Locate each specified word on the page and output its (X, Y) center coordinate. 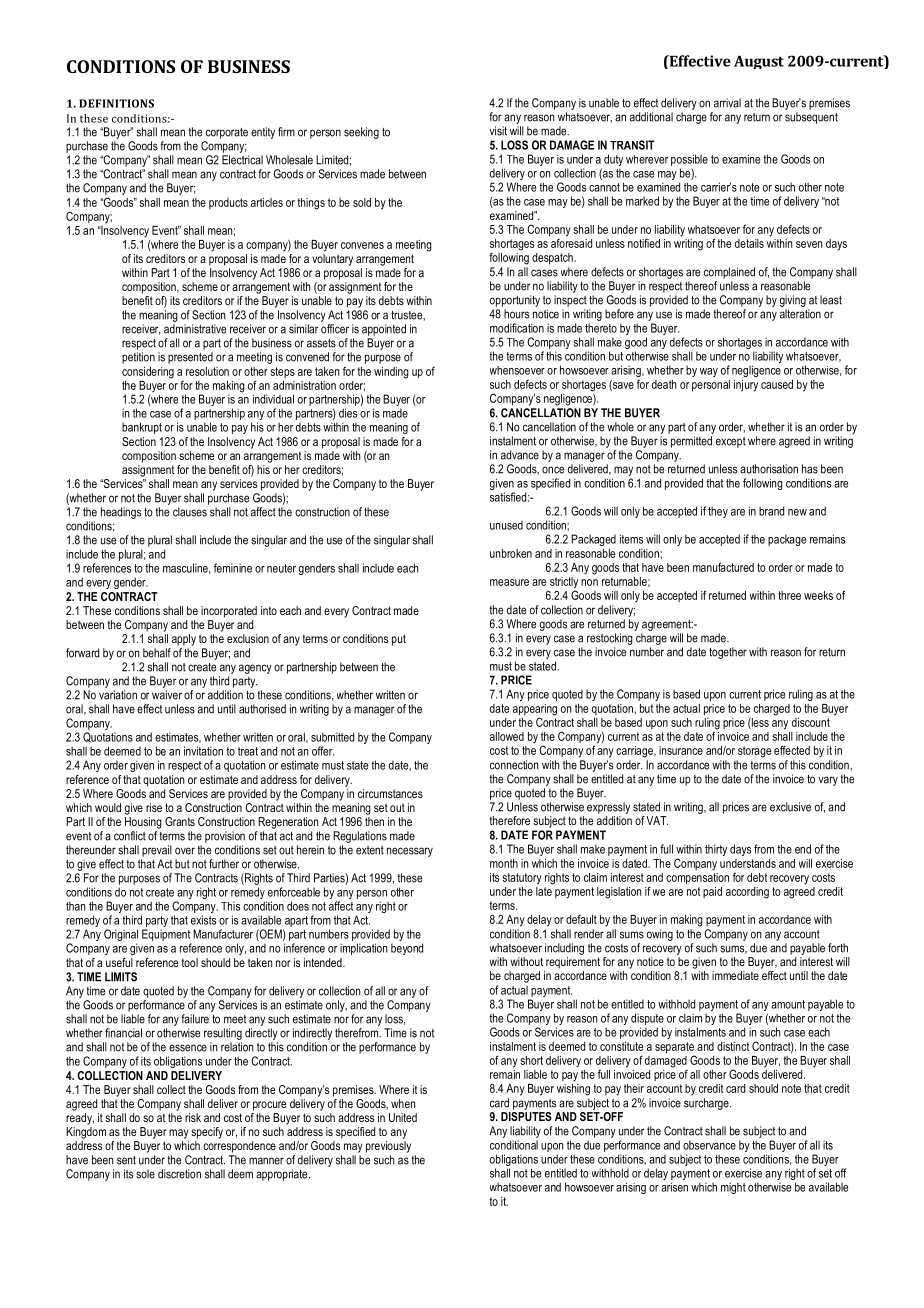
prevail (157, 851)
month (504, 863)
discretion (179, 1174)
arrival (727, 103)
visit (498, 131)
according (747, 893)
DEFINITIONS (116, 103)
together (728, 653)
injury (746, 386)
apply (184, 640)
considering (148, 373)
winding (391, 373)
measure (509, 582)
